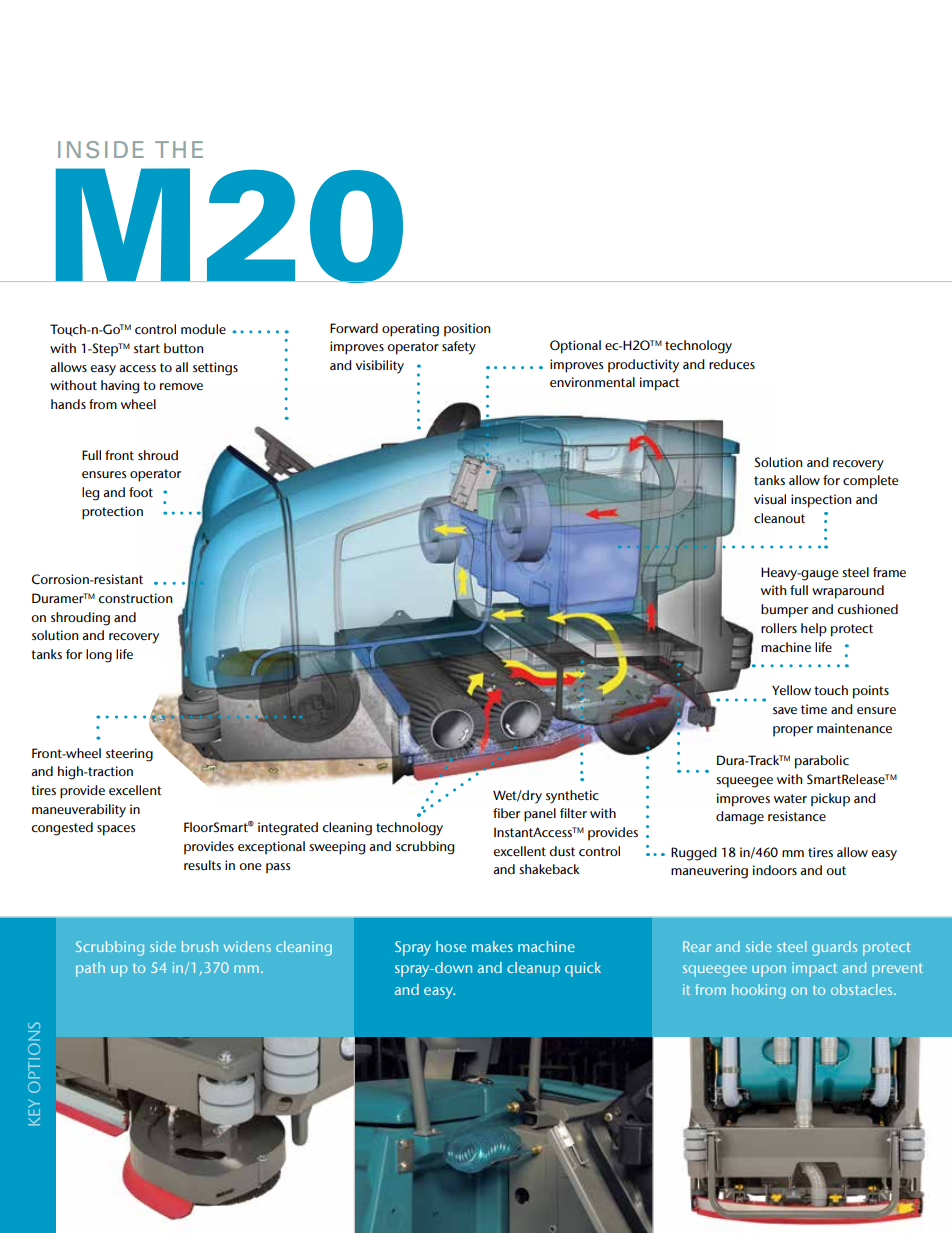 This document has width=952, height=1233. Describe the element at coordinates (533, 969) in the document. I see `cleanup` at that location.
